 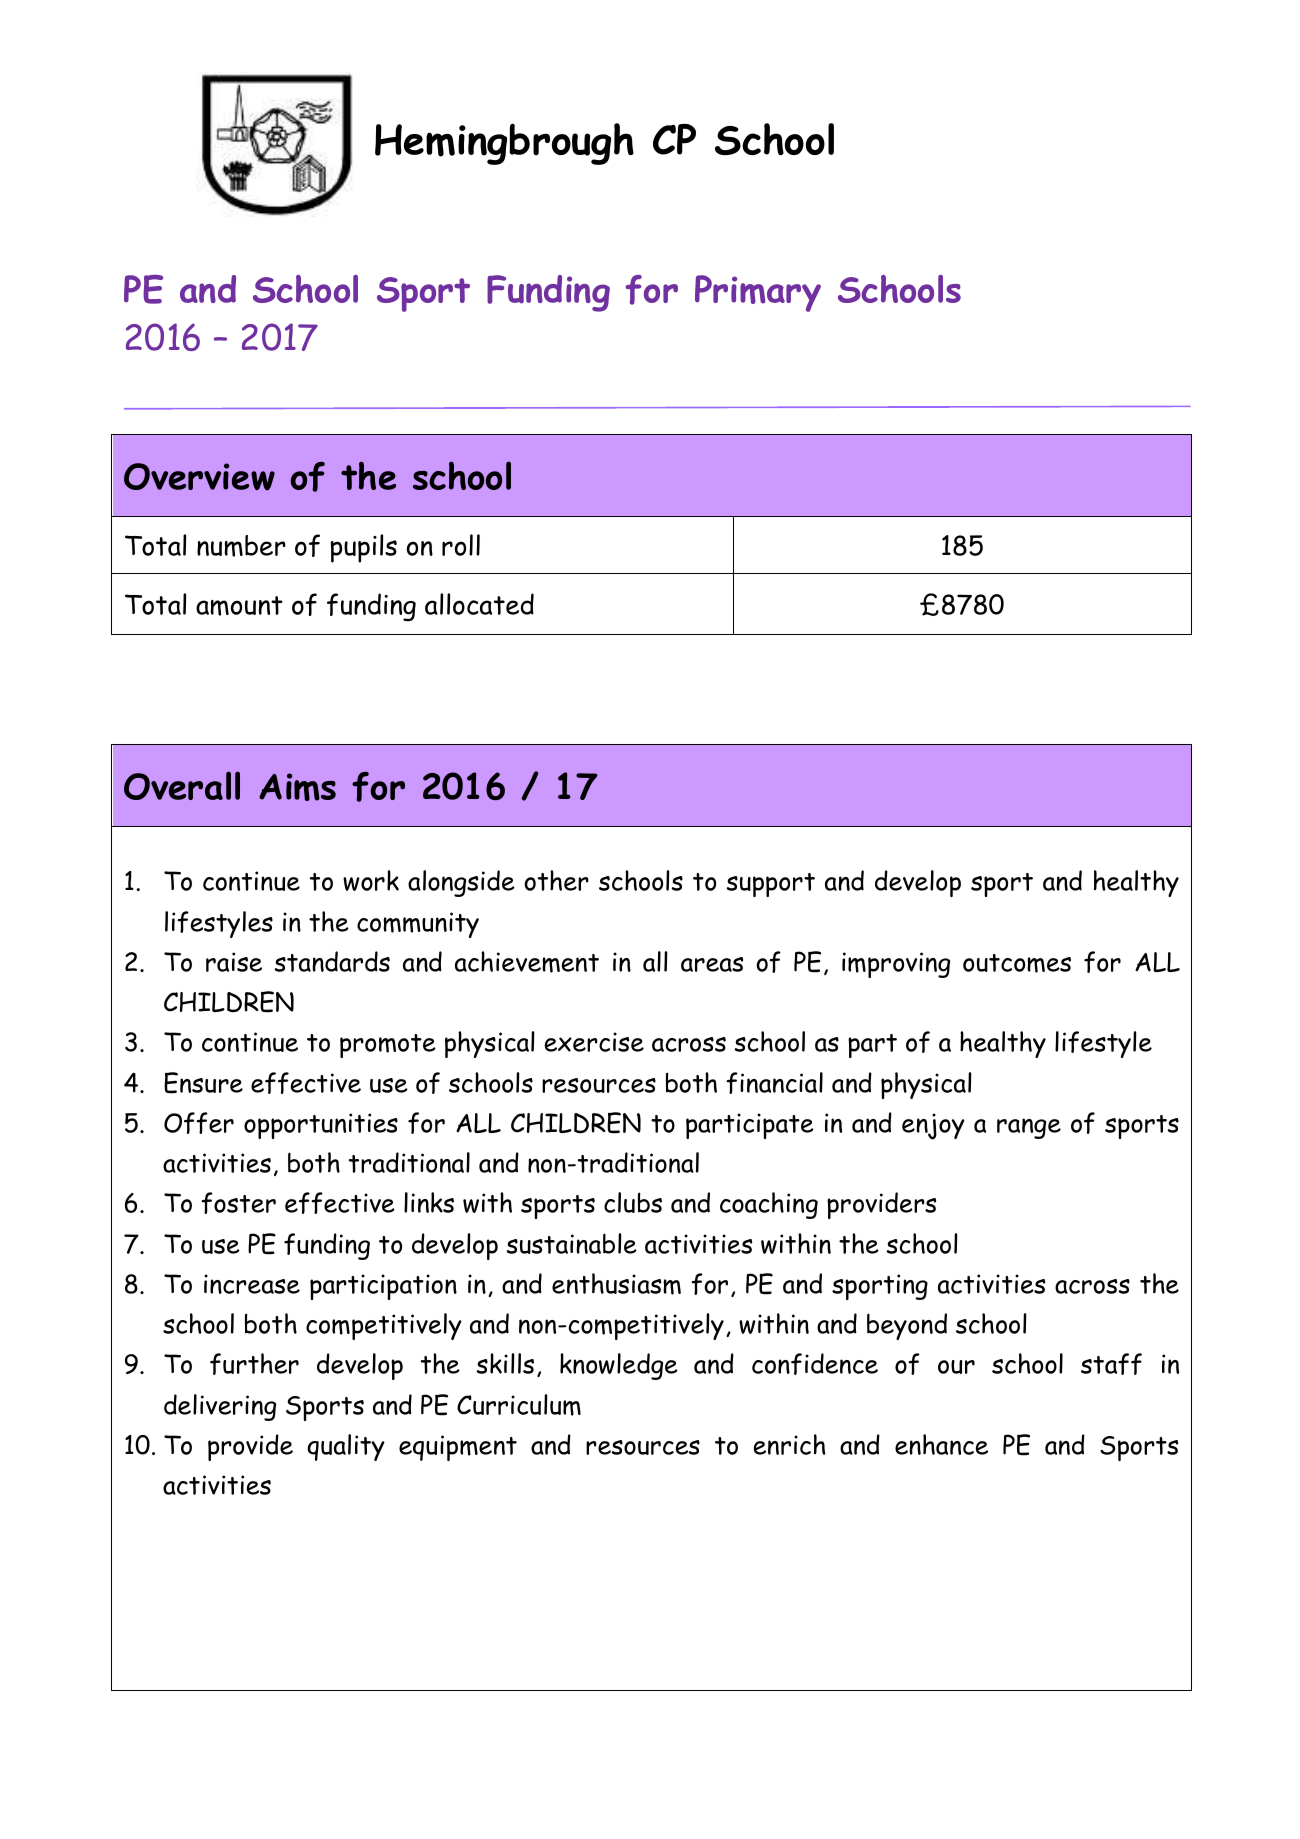 I want to click on roll, so click(x=461, y=545).
